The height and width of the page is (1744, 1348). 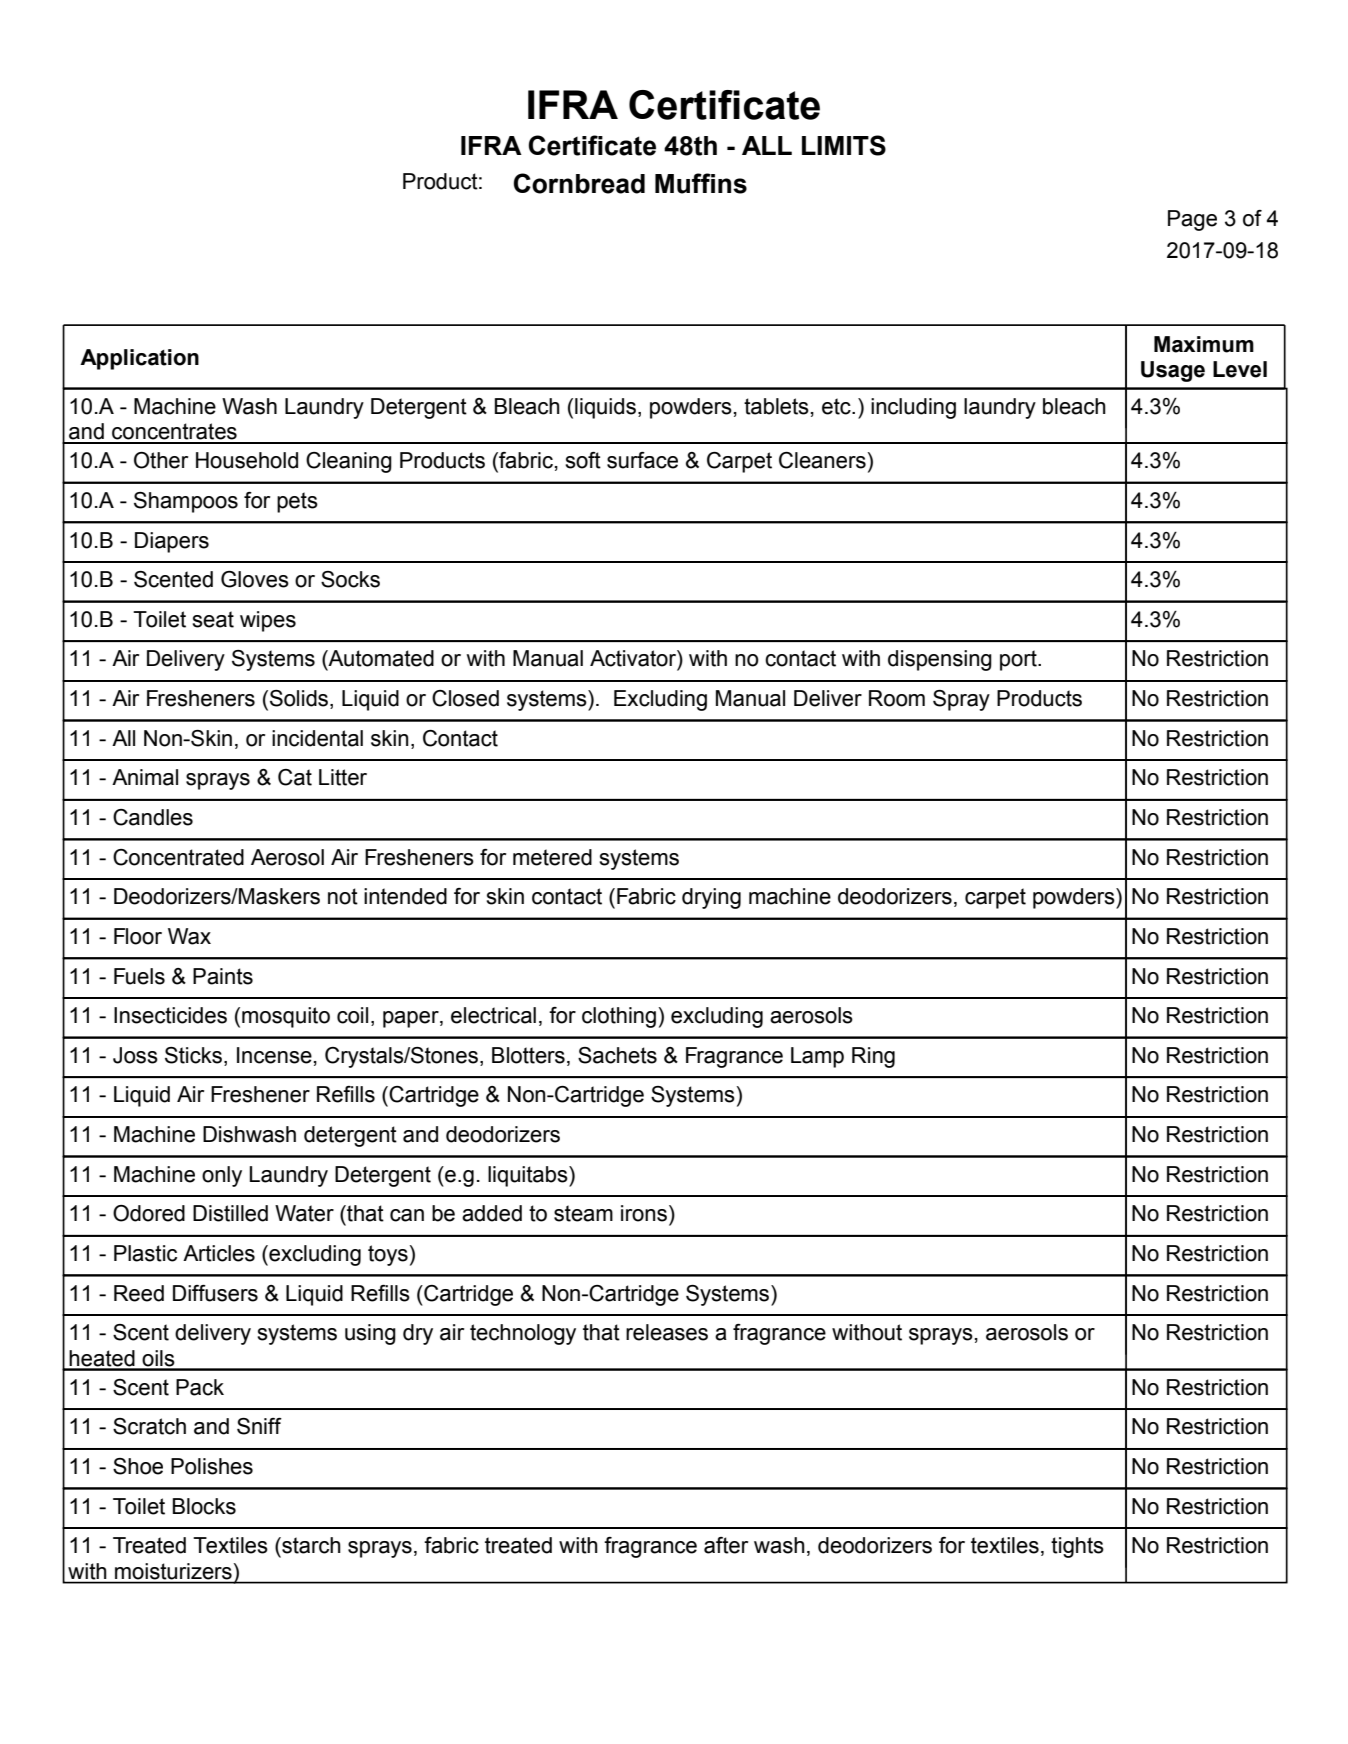 What do you see at coordinates (844, 145) in the page?
I see `LIMITS` at bounding box center [844, 145].
